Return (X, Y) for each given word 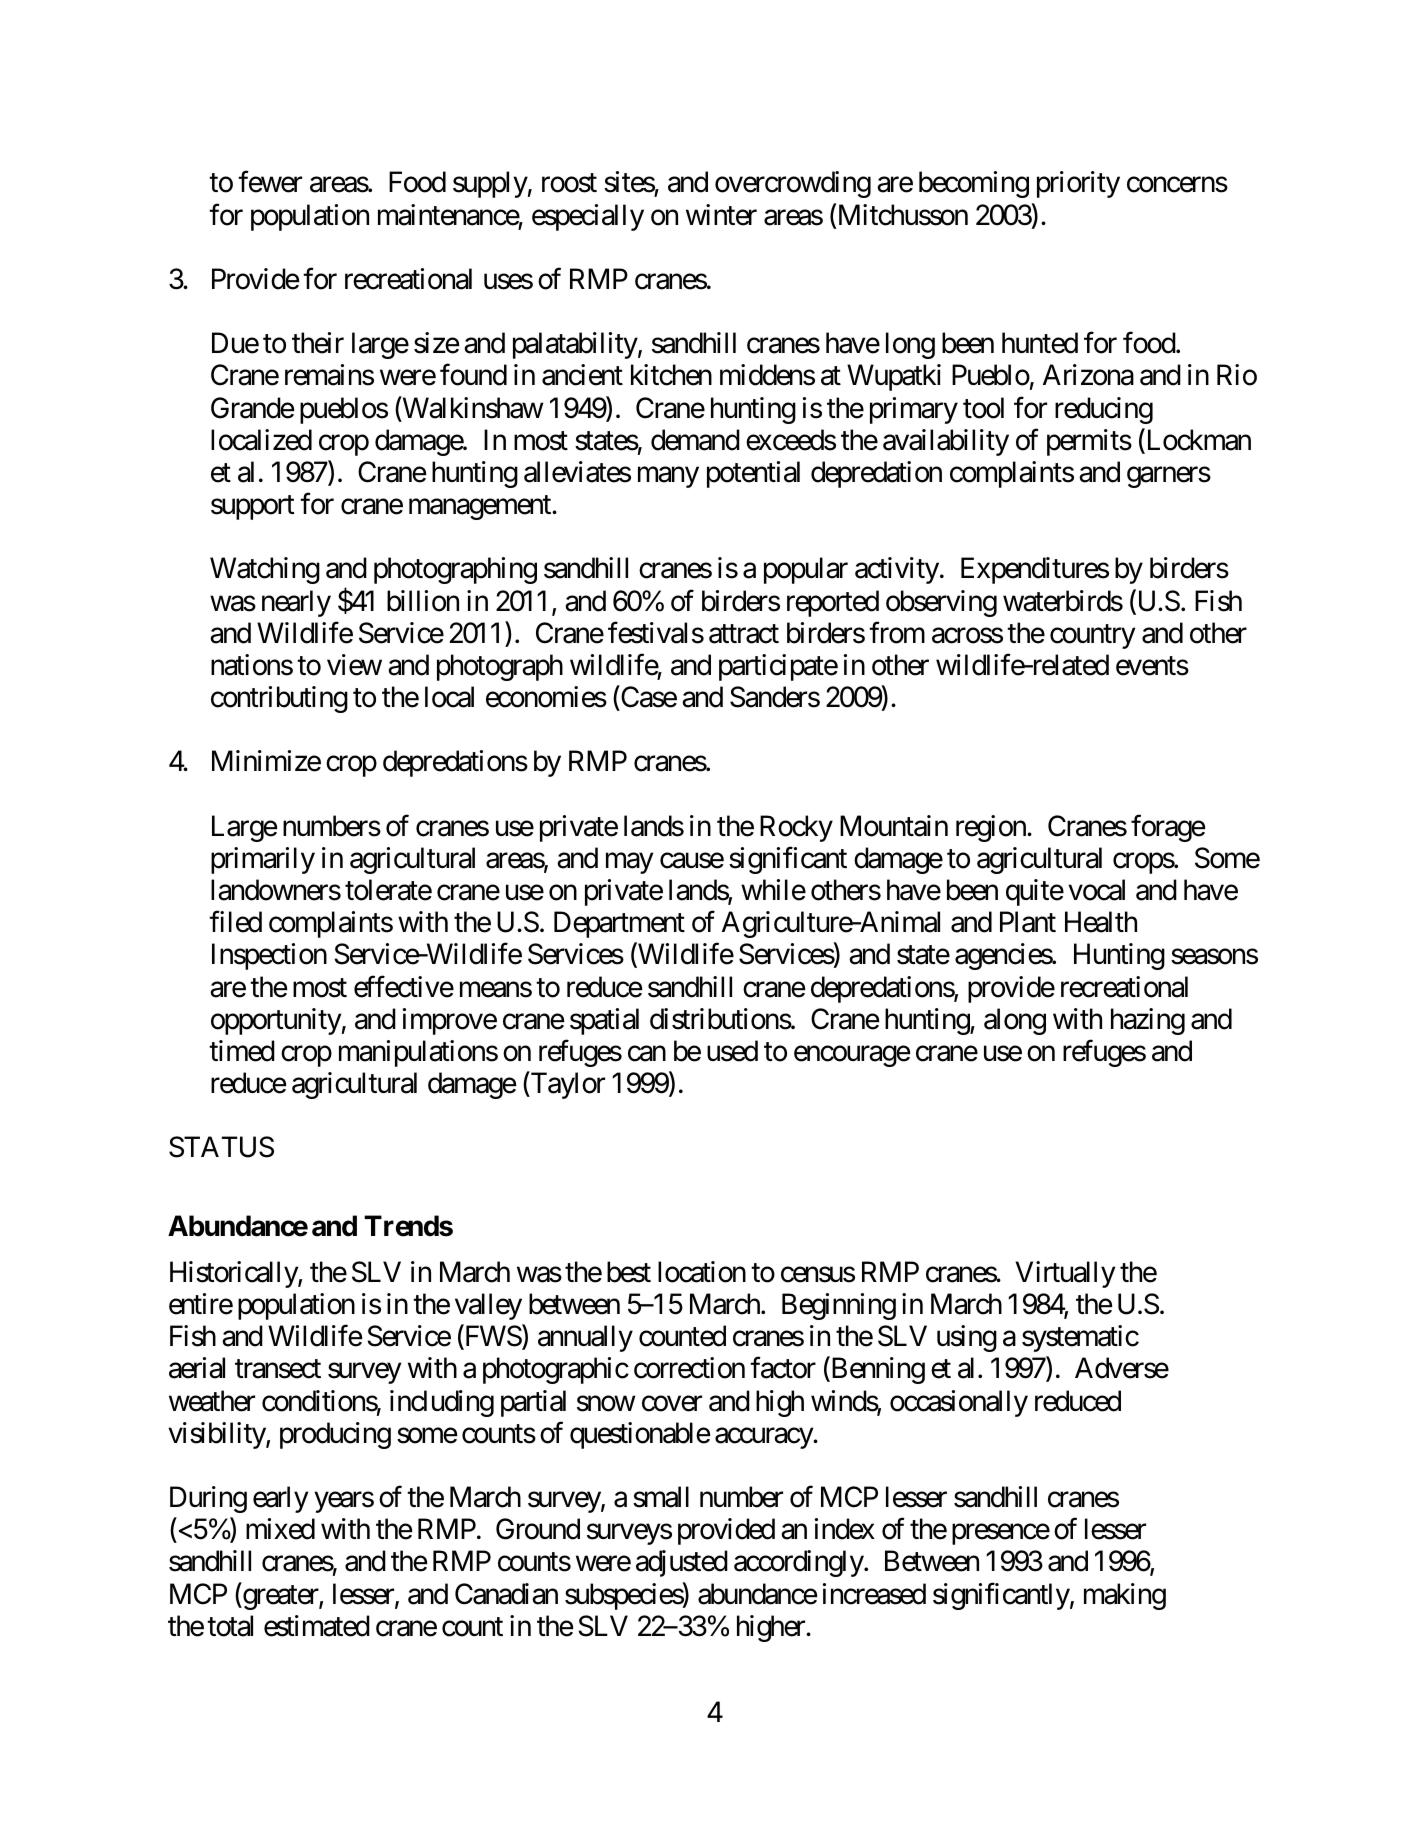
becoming (974, 184)
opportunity (276, 1021)
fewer (270, 182)
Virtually (1065, 1274)
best (629, 1272)
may (629, 863)
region (992, 828)
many (668, 477)
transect (278, 1369)
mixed (280, 1529)
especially (588, 217)
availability (946, 442)
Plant (1028, 922)
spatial (604, 1021)
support (253, 508)
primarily (263, 860)
